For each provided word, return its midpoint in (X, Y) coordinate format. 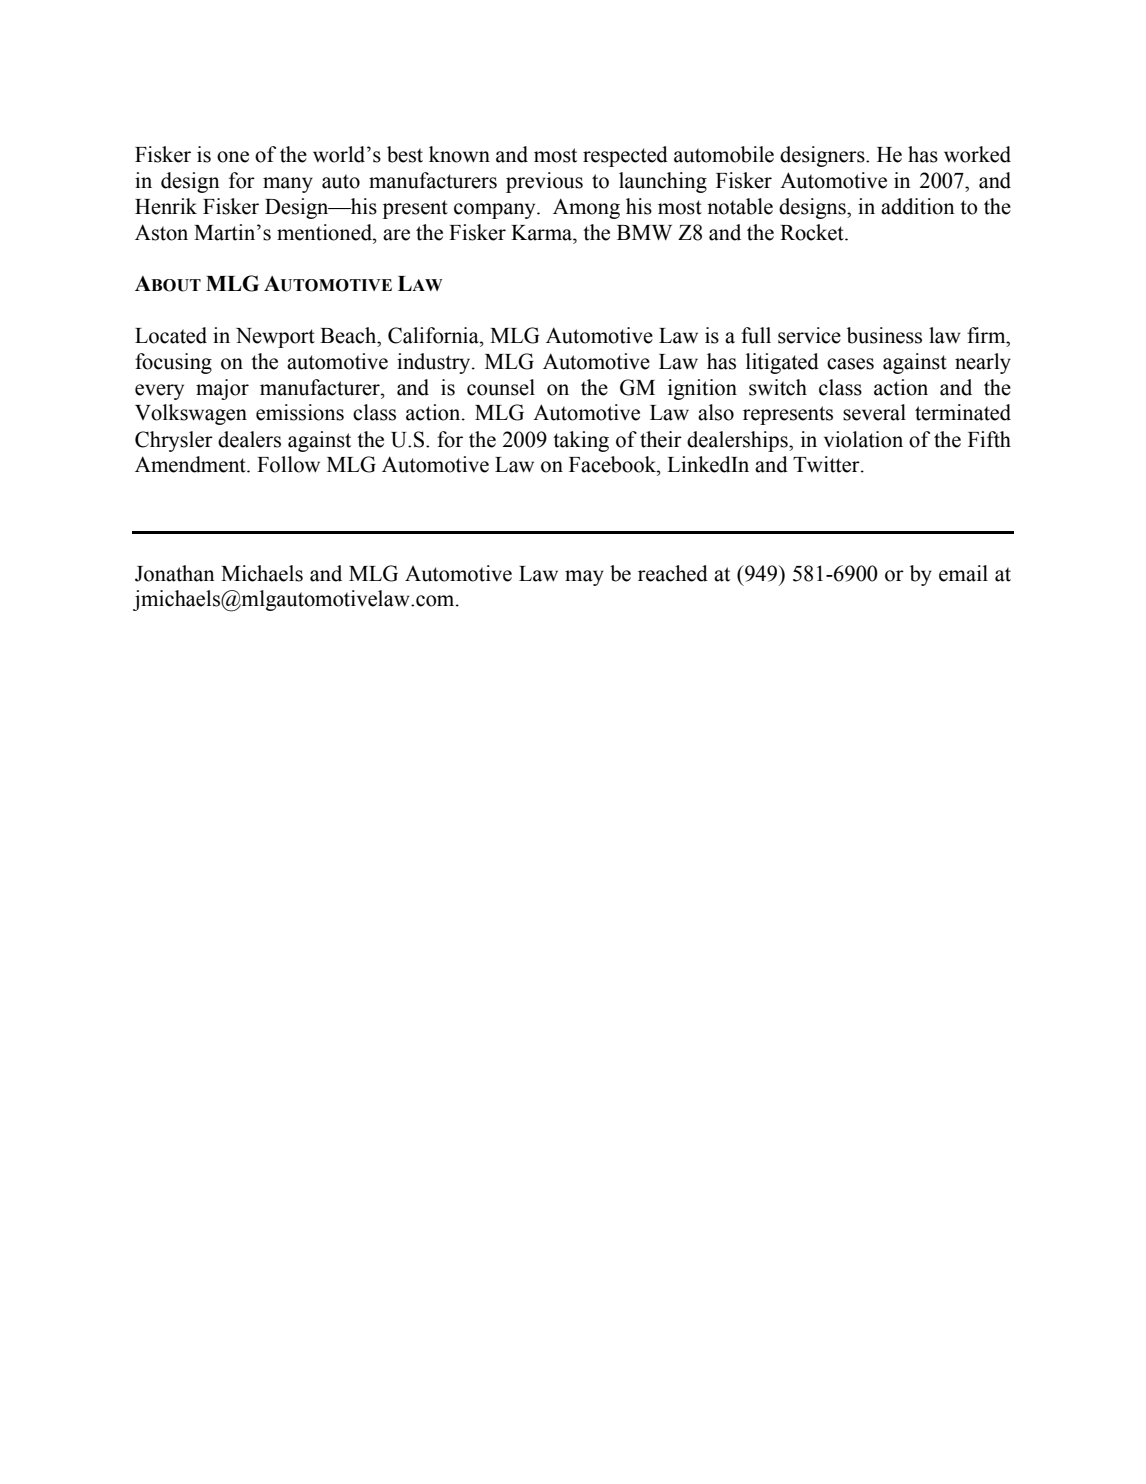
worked (977, 154)
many (288, 185)
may (584, 578)
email (963, 573)
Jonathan (175, 573)
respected (625, 156)
